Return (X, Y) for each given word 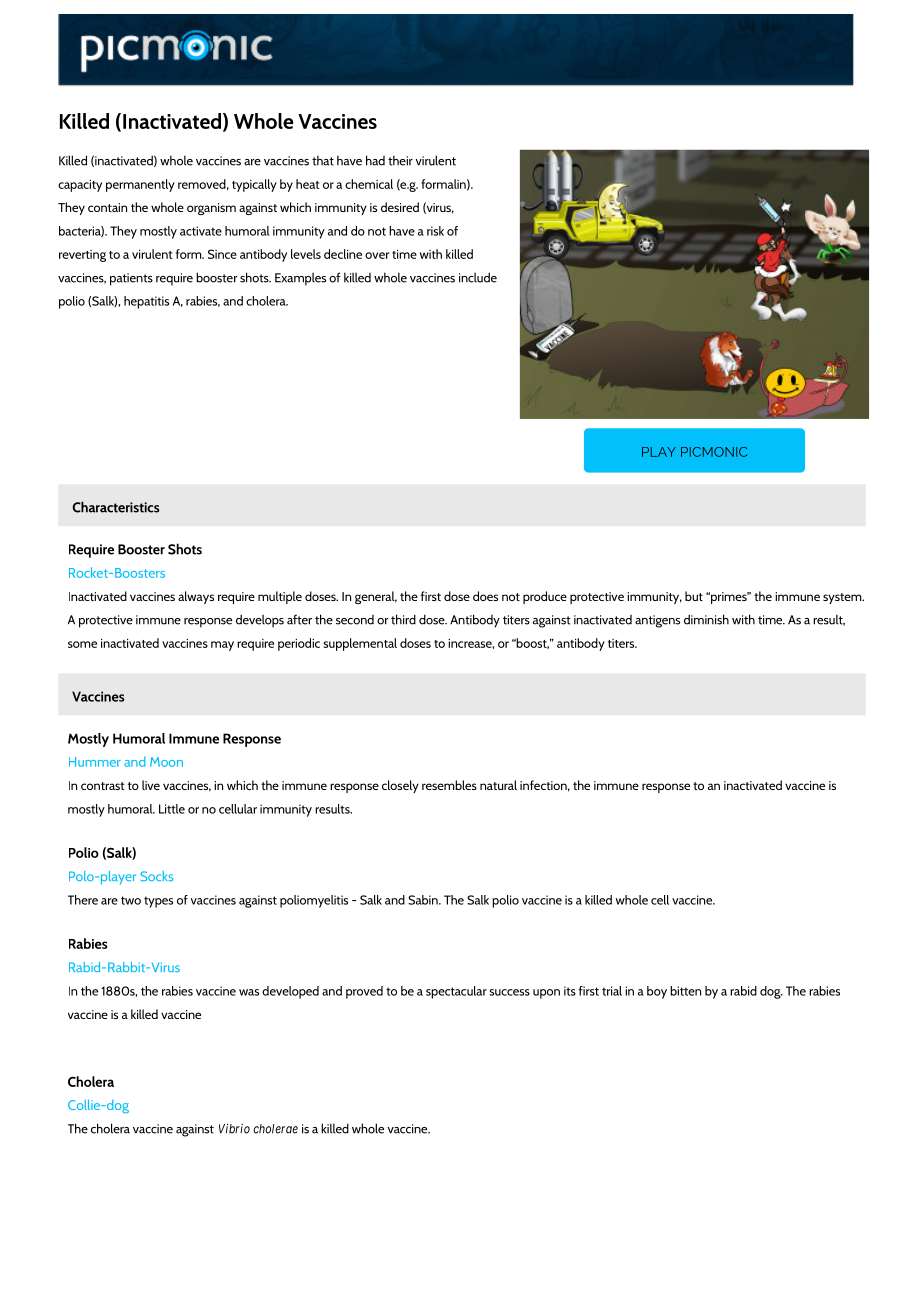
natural (498, 785)
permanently (140, 185)
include (478, 277)
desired (400, 207)
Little (172, 809)
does (485, 596)
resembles (449, 785)
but (694, 596)
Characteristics (116, 507)
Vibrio (234, 1129)
